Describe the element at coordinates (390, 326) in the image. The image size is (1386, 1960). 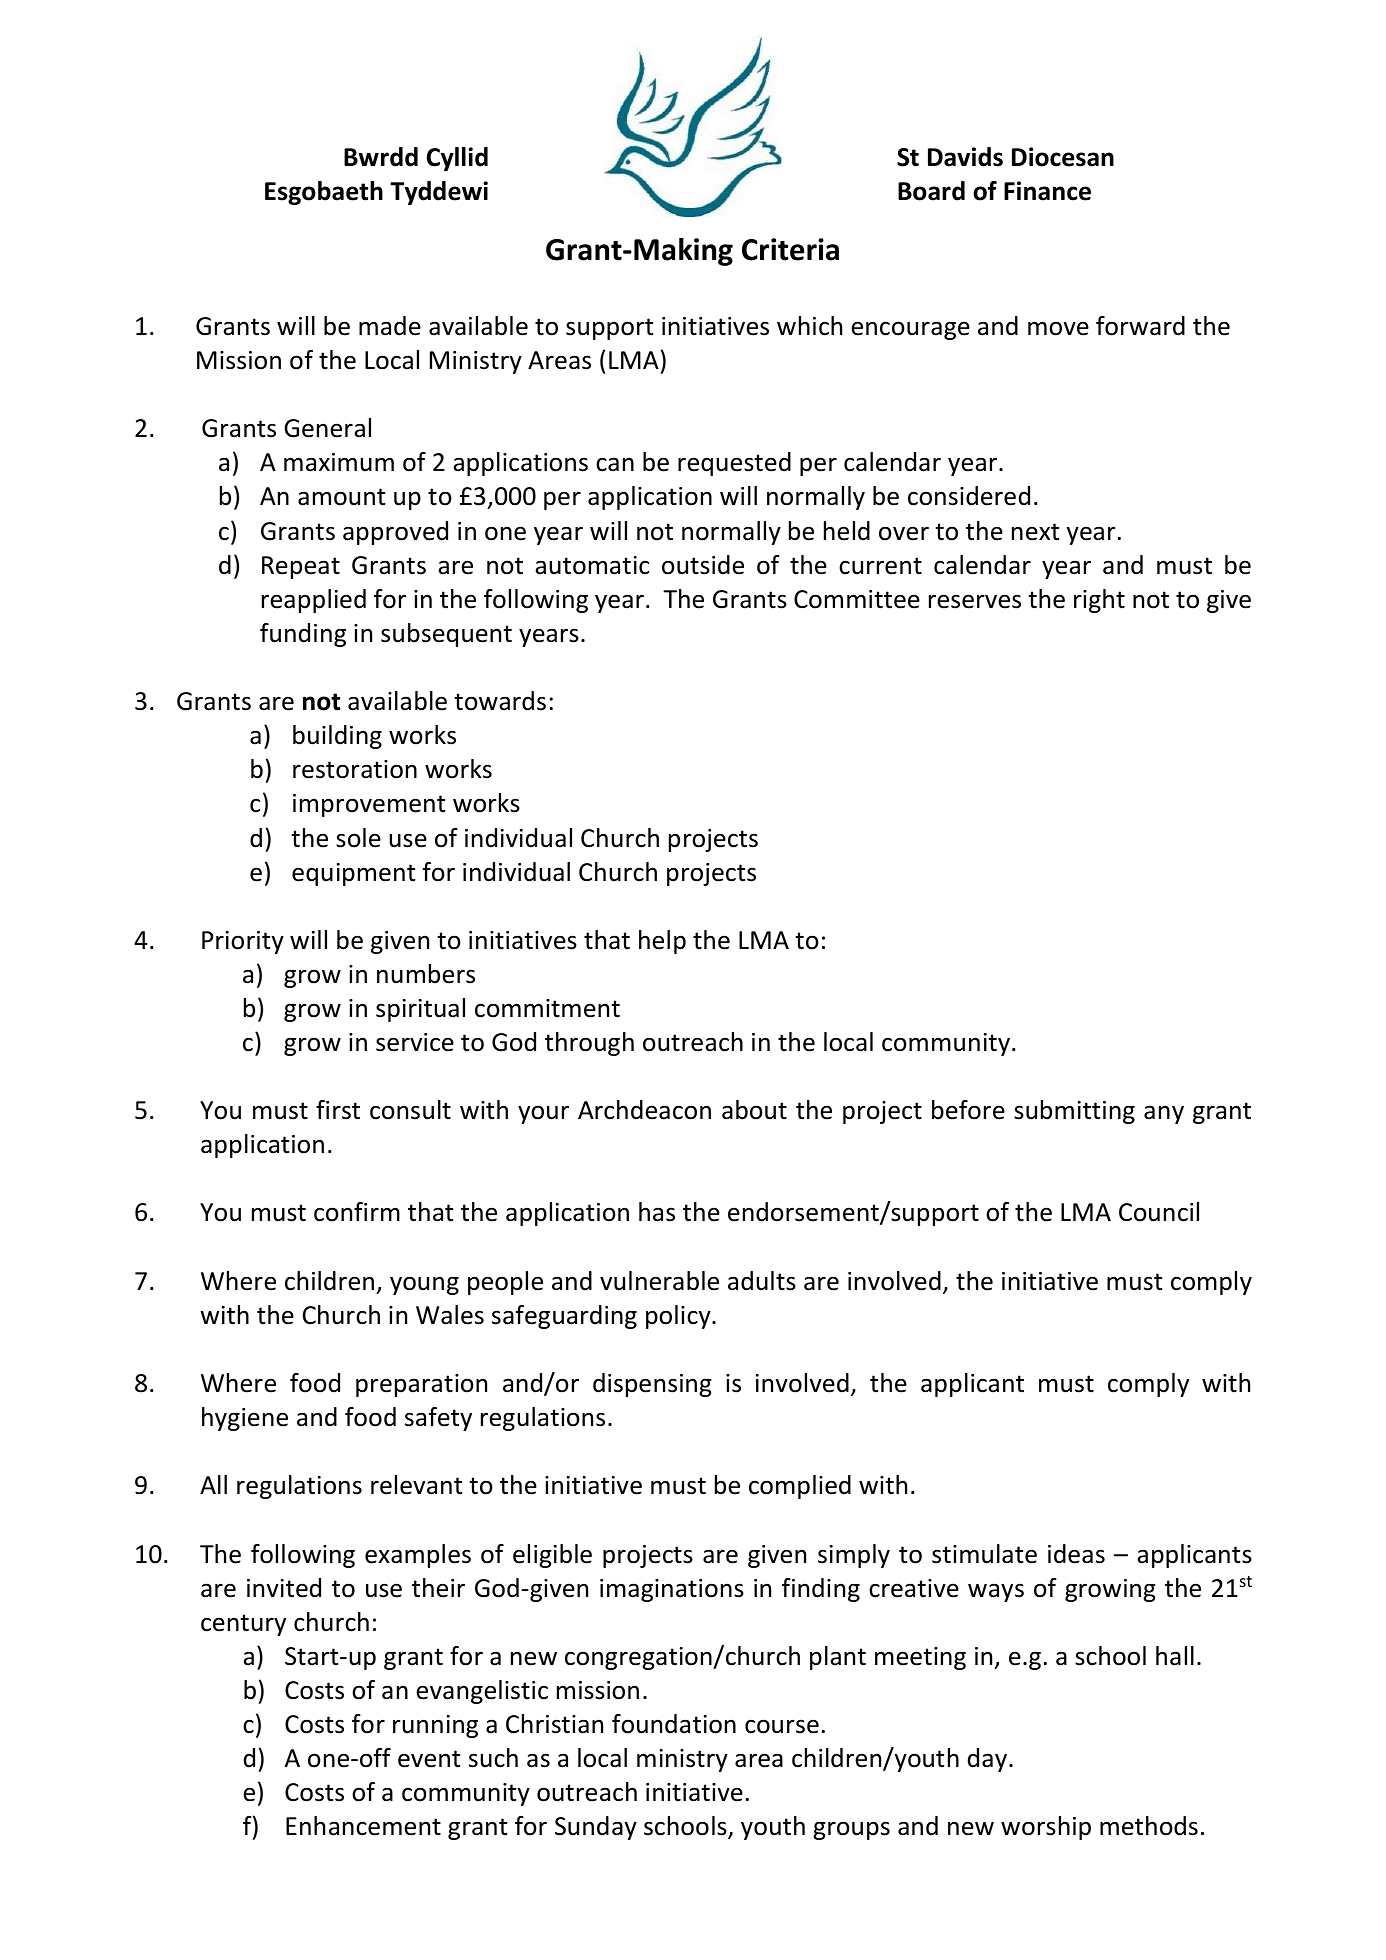
I see `made` at that location.
